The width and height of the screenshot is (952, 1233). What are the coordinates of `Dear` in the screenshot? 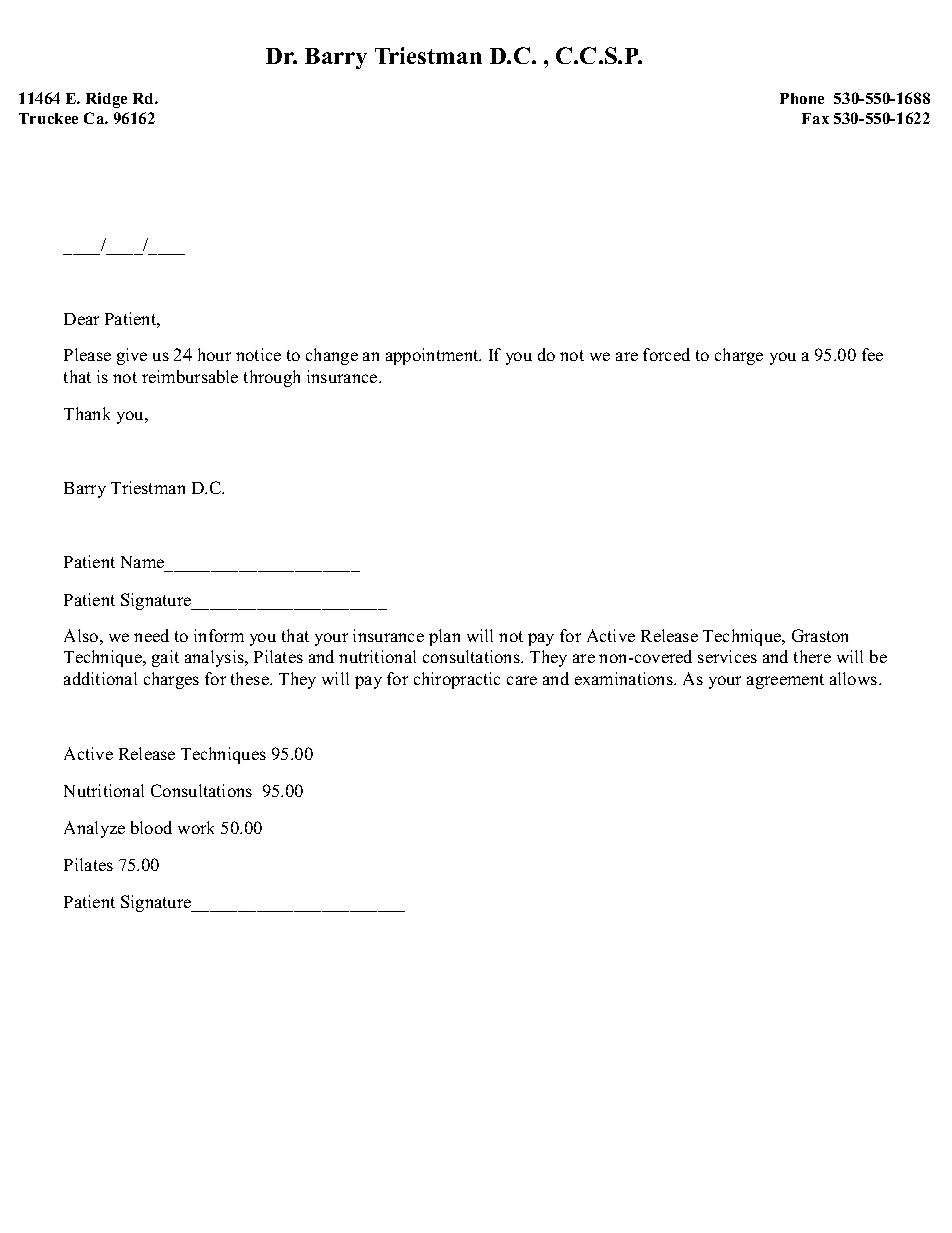 It's located at (81, 319).
